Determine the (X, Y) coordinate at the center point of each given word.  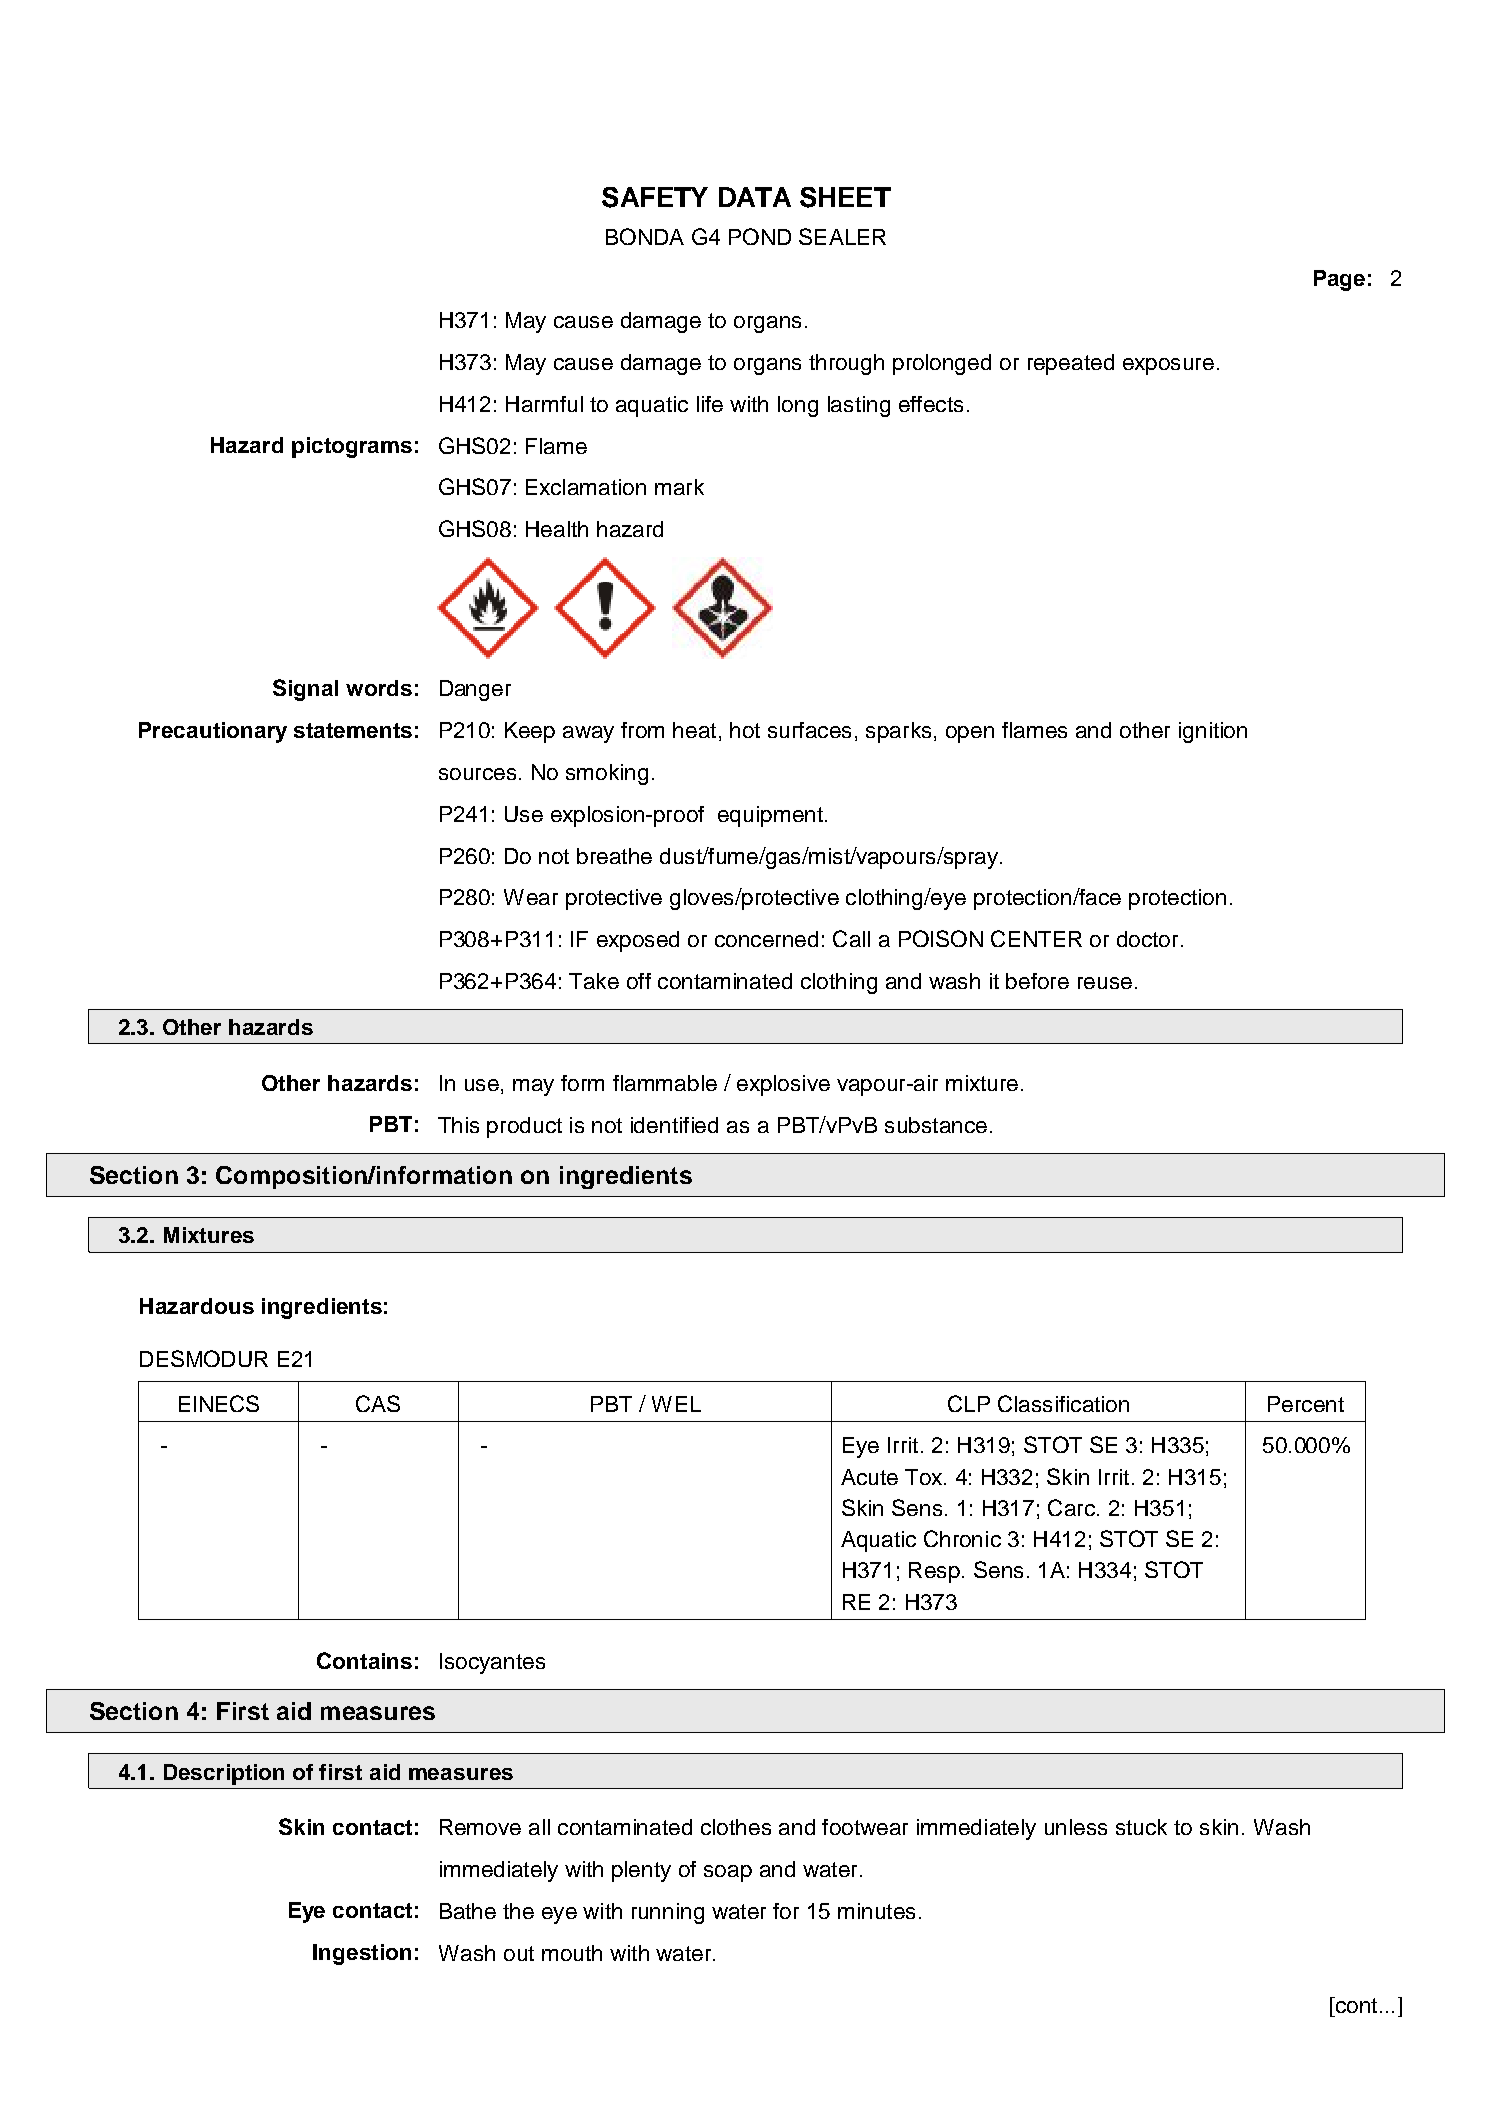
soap (728, 1873)
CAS (378, 1403)
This (458, 1125)
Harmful (544, 404)
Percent (1306, 1404)
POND (760, 236)
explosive (783, 1085)
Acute (869, 1477)
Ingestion (362, 1954)
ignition (1213, 732)
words (379, 688)
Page (1339, 280)
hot (745, 730)
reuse (1105, 983)
